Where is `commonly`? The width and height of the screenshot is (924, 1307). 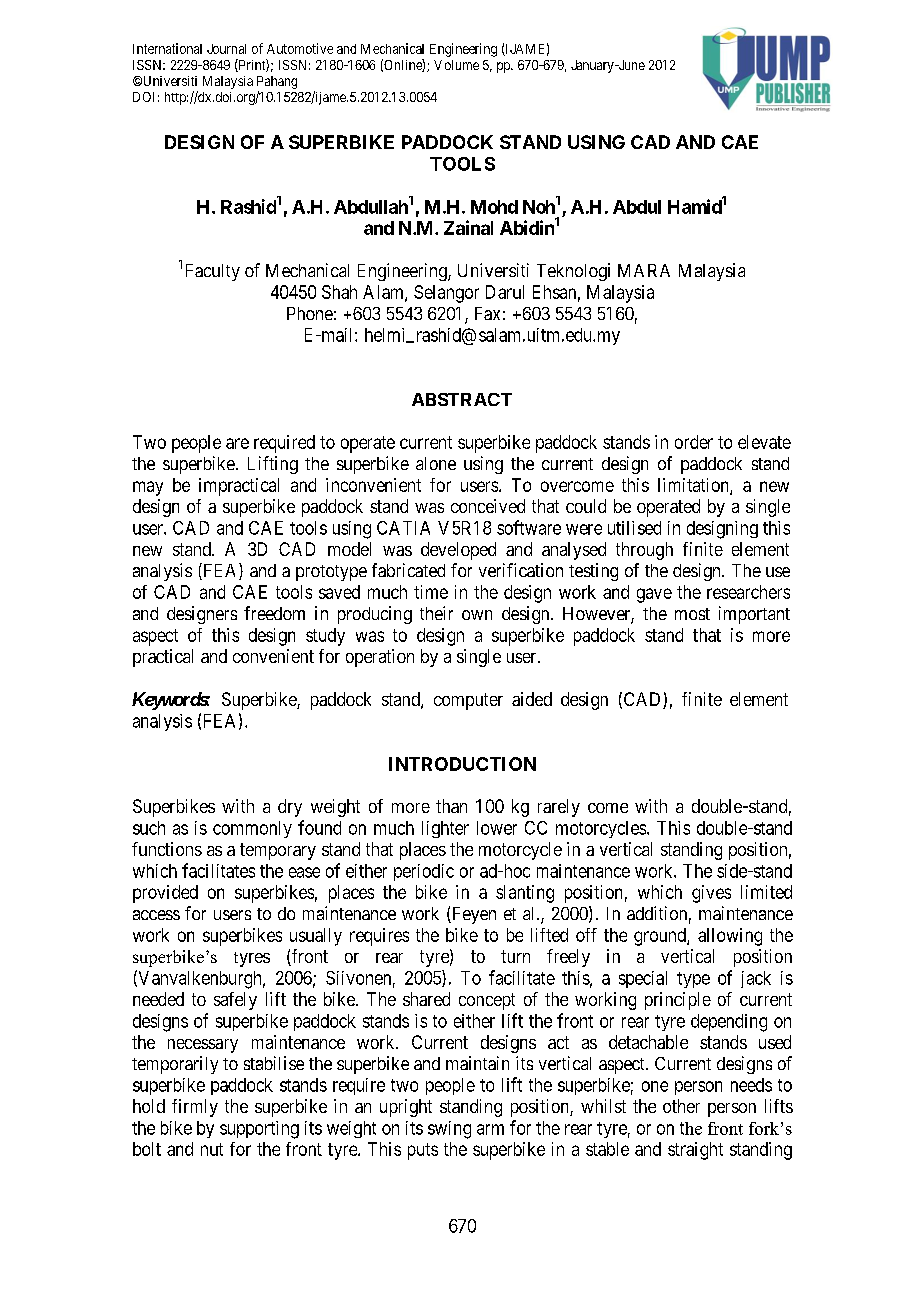
commonly is located at coordinates (252, 829).
